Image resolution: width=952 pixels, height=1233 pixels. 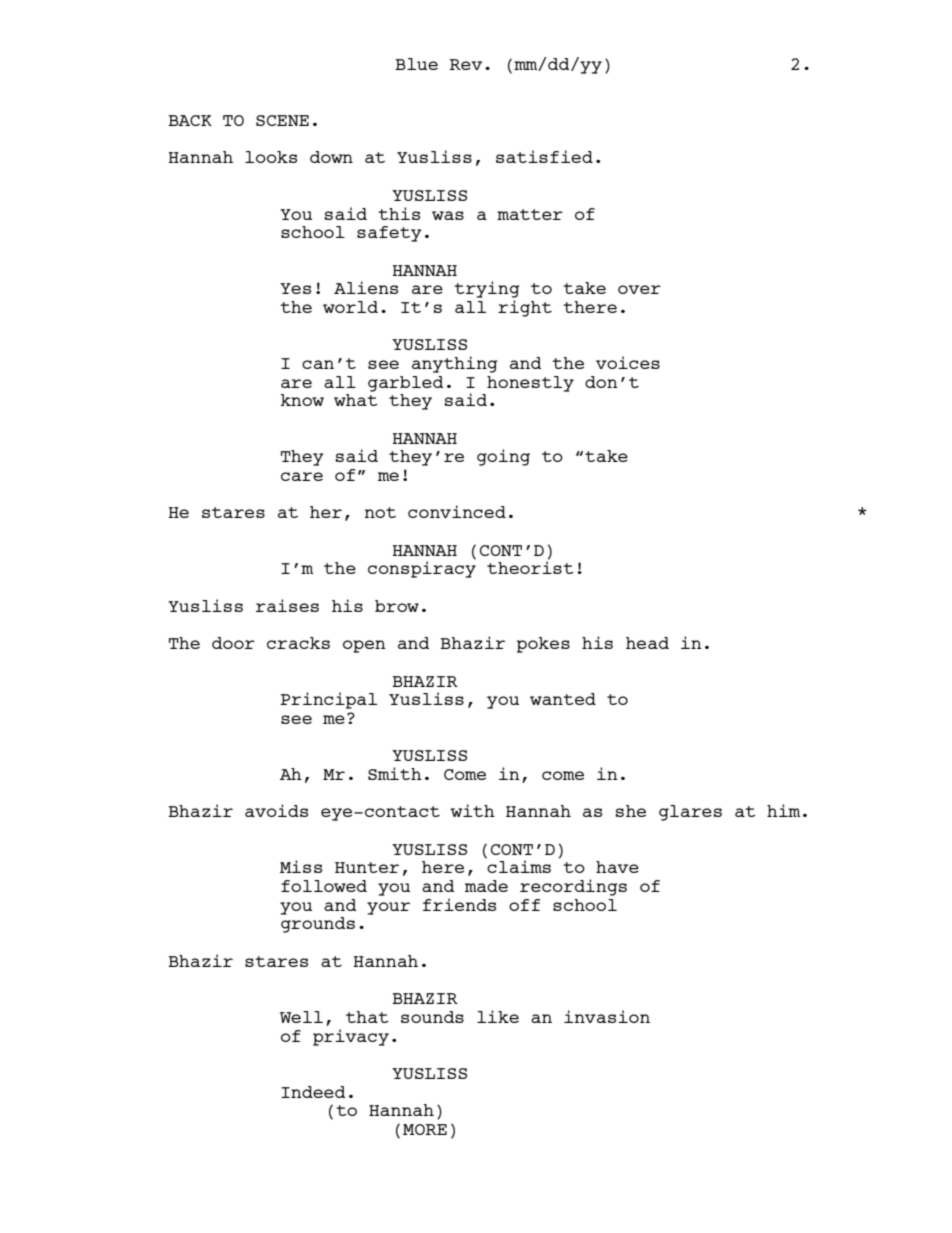 I want to click on Principal, so click(x=328, y=700).
